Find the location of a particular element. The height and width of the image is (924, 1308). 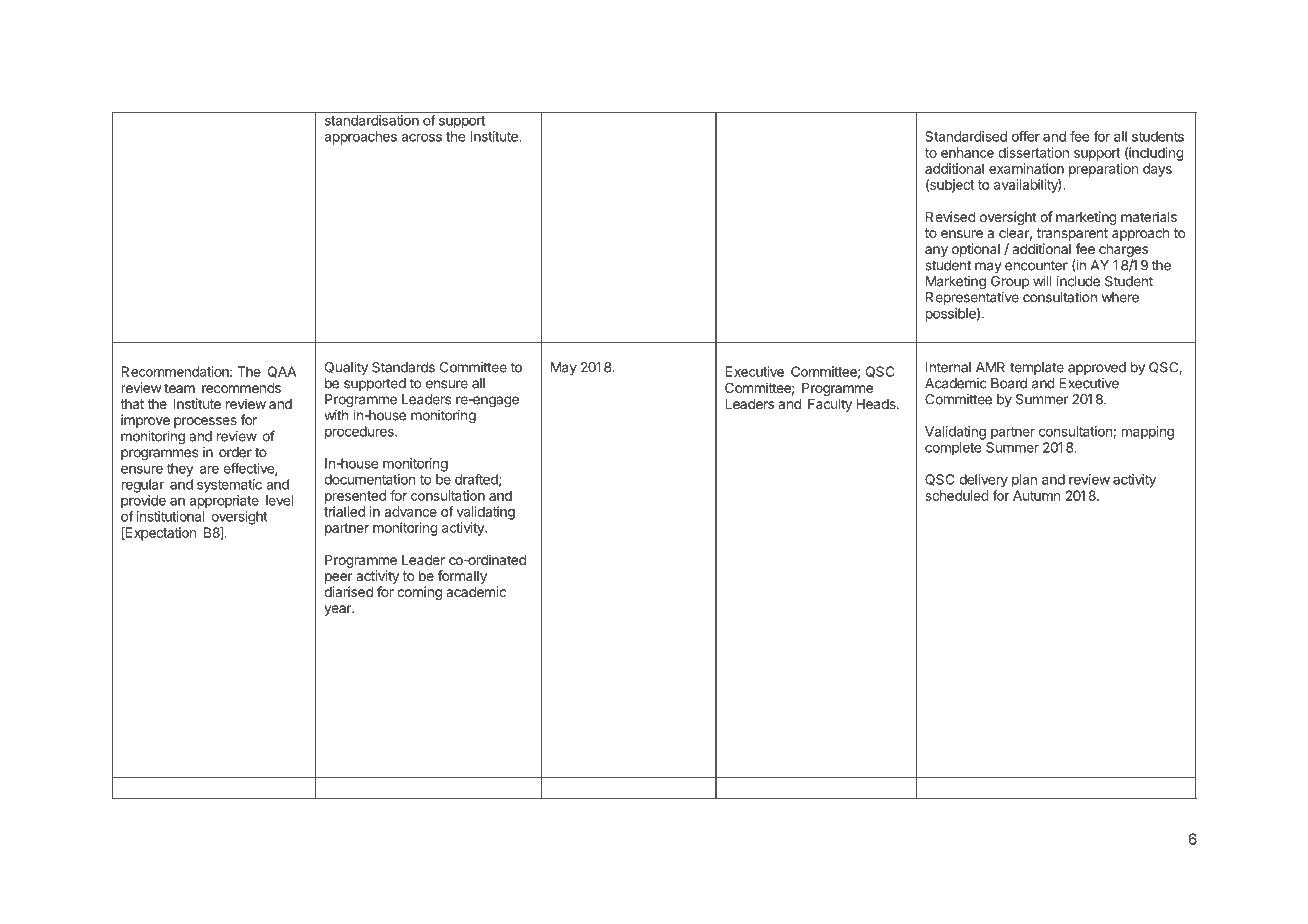

across is located at coordinates (421, 138).
